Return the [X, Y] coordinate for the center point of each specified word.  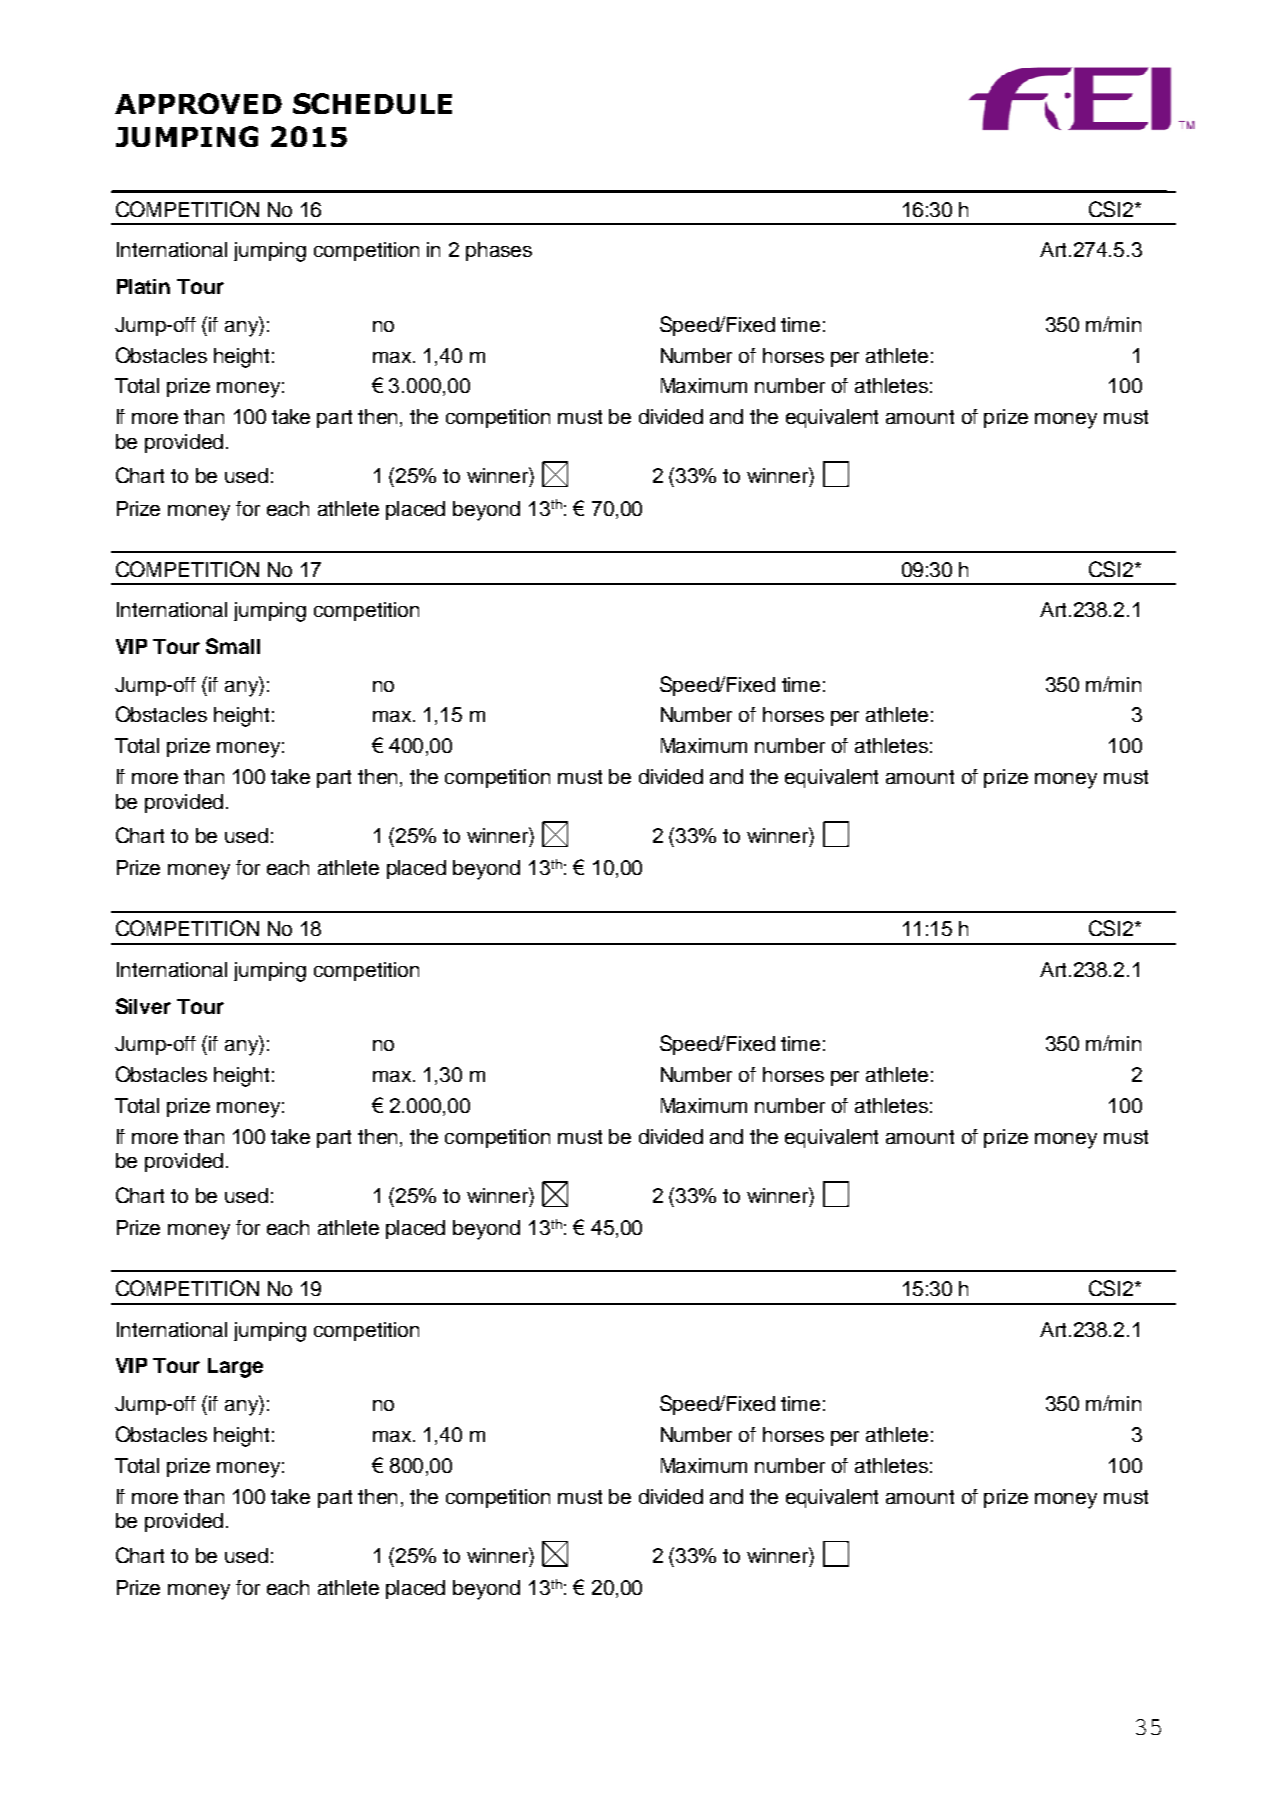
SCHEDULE [372, 103]
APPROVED [198, 103]
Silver [143, 1006]
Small [233, 646]
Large [235, 1368]
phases [499, 251]
